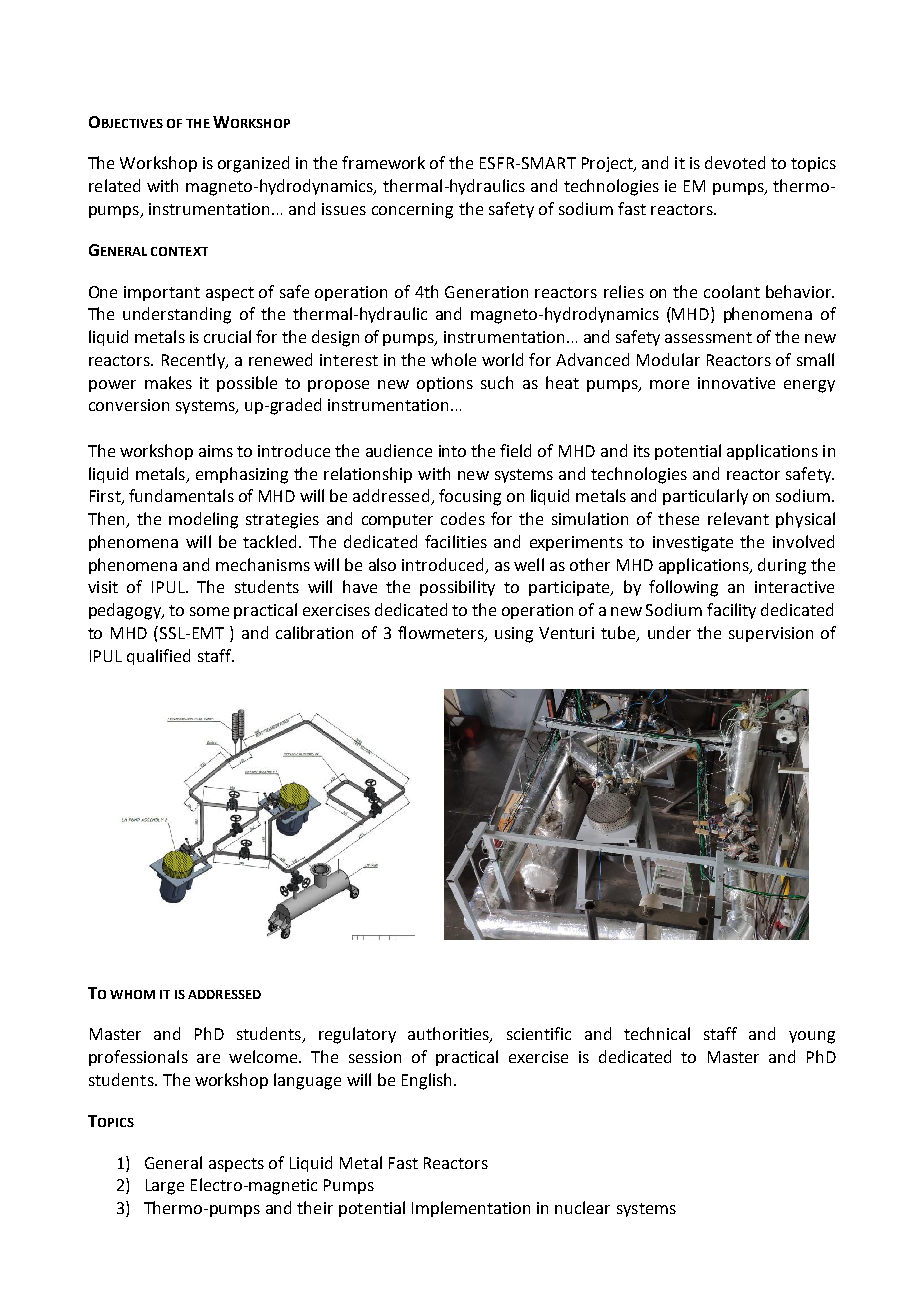 The image size is (924, 1308). I want to click on concerning, so click(412, 211).
